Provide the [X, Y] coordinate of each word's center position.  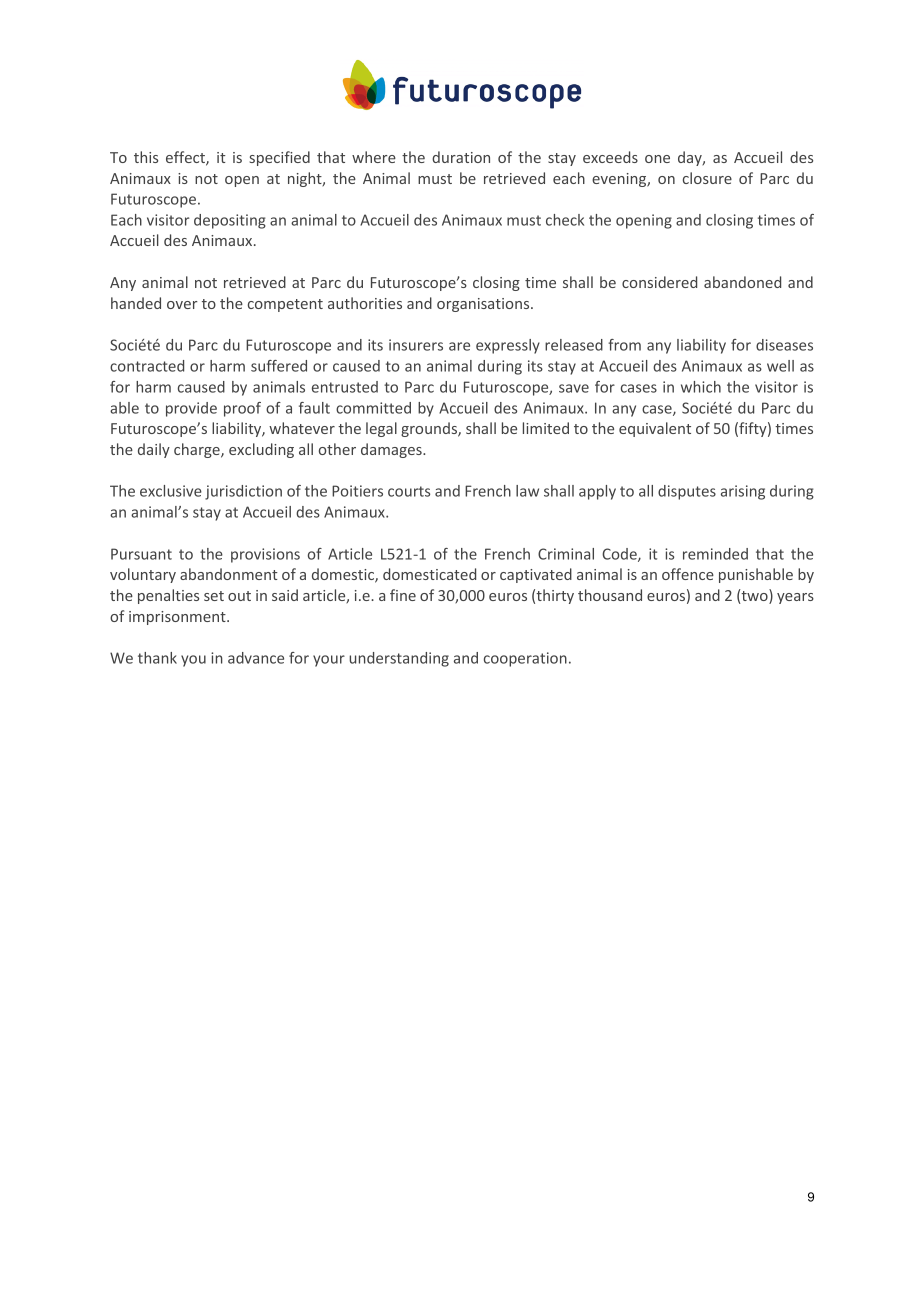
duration [461, 157]
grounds [430, 429]
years [795, 598]
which [701, 387]
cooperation [525, 659]
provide [191, 409]
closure [707, 178]
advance [256, 658]
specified [279, 158]
